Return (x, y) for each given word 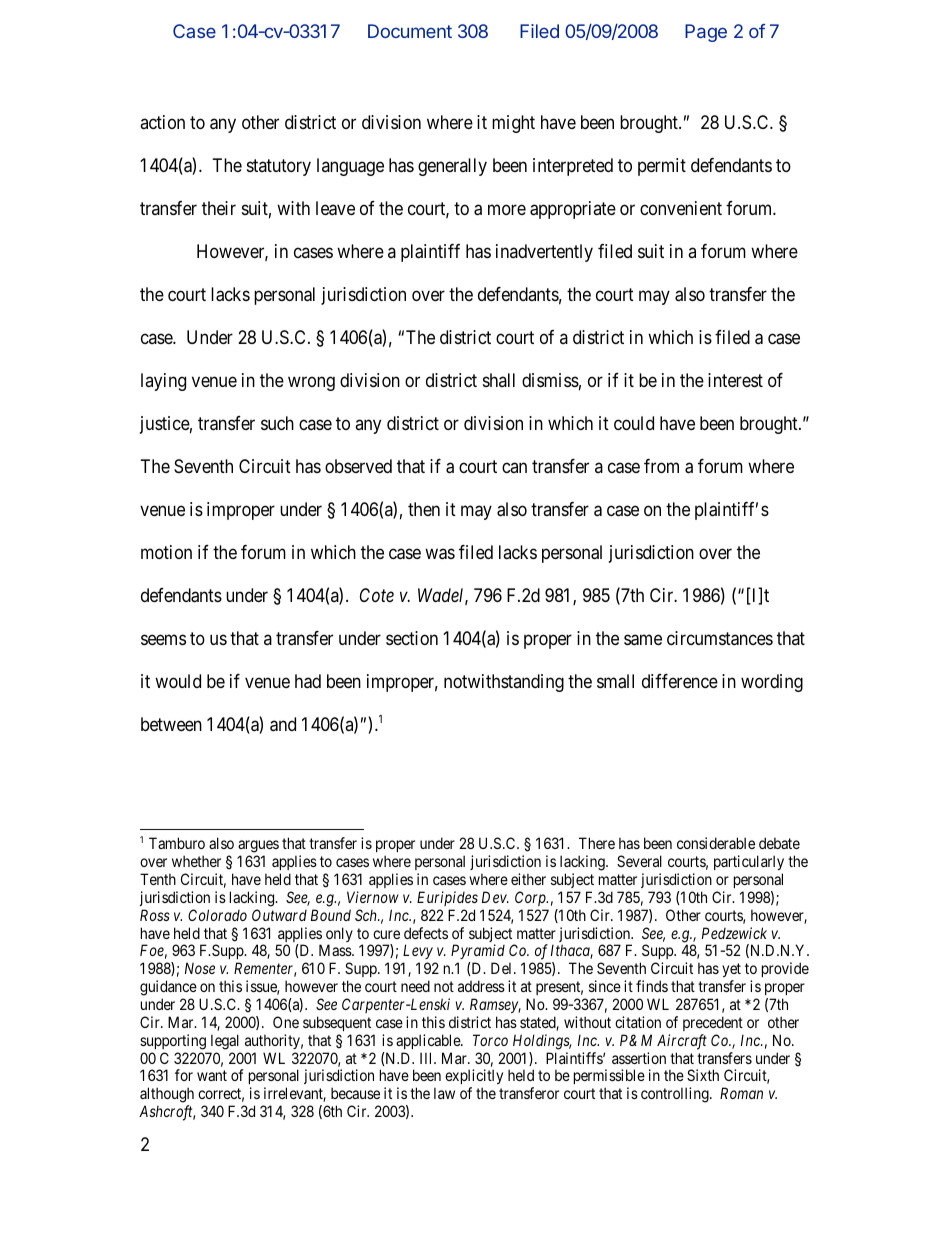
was (440, 554)
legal (225, 1042)
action (162, 122)
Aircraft (682, 1042)
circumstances (720, 638)
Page (706, 33)
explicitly (474, 1078)
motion (166, 552)
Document (410, 31)
